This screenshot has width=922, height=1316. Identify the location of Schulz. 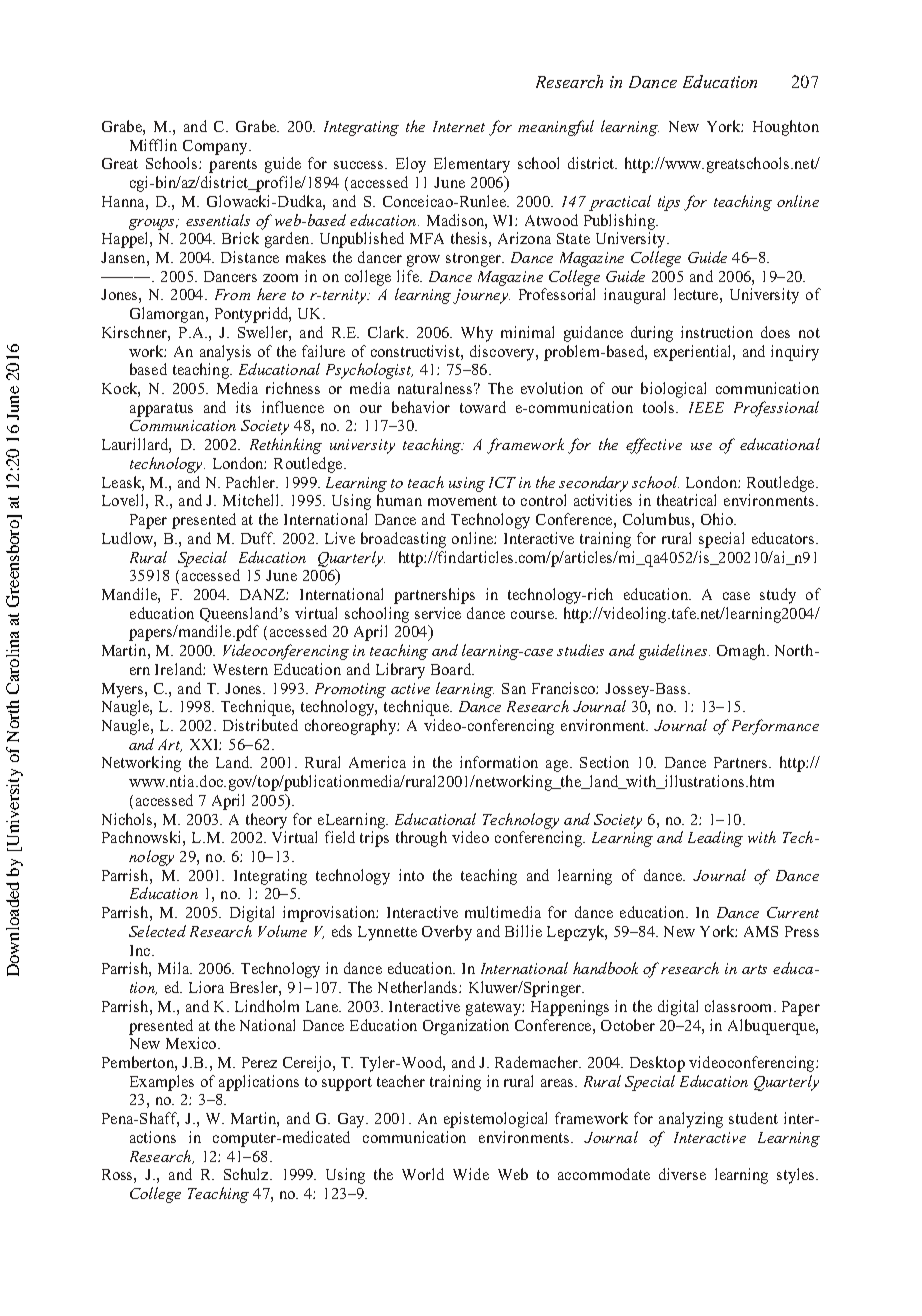
(247, 1174).
